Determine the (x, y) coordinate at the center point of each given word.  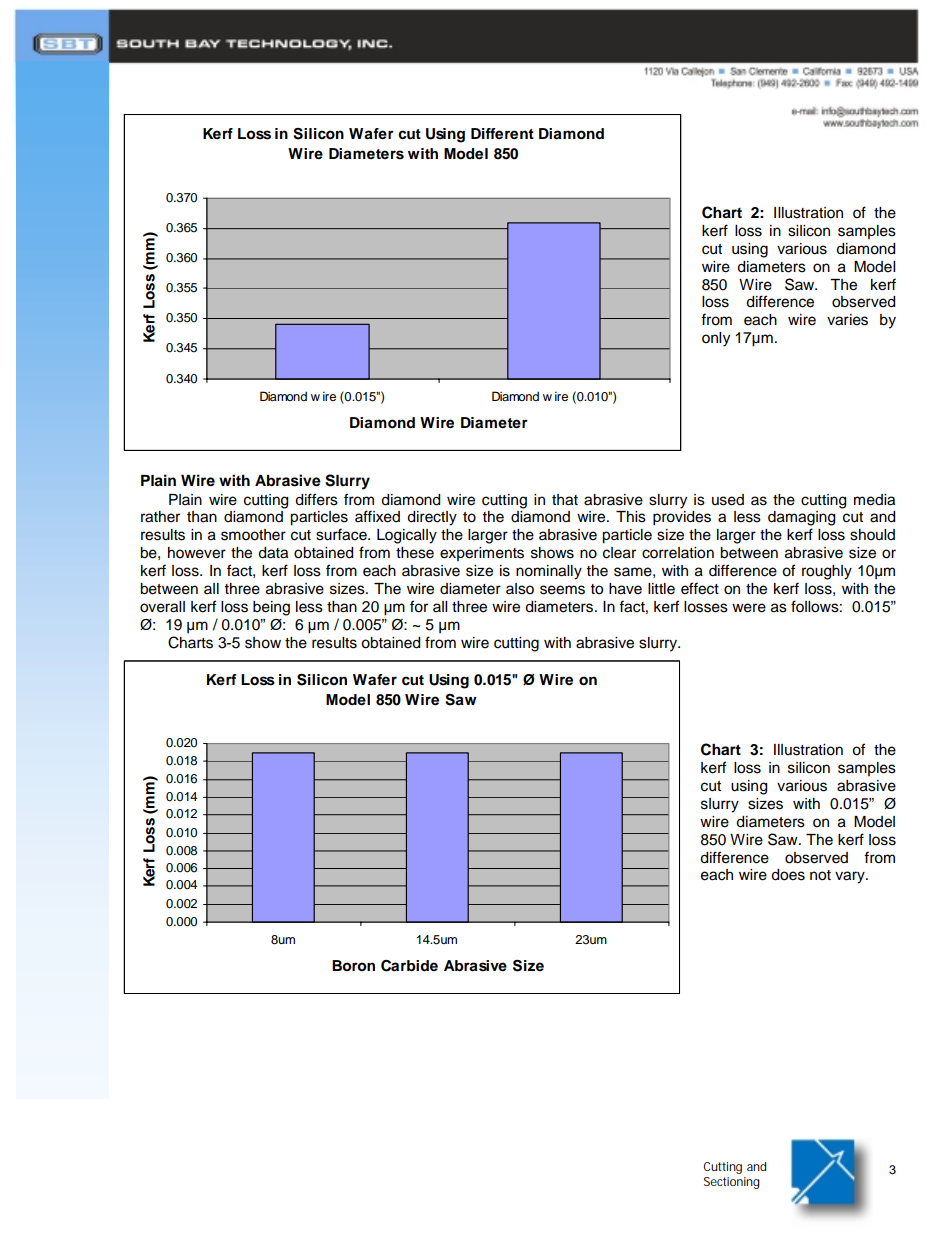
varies (847, 320)
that (565, 500)
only (716, 339)
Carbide (409, 966)
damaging (801, 518)
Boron (353, 966)
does (788, 875)
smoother (253, 535)
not (820, 875)
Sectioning (732, 1183)
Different (502, 134)
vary (851, 877)
